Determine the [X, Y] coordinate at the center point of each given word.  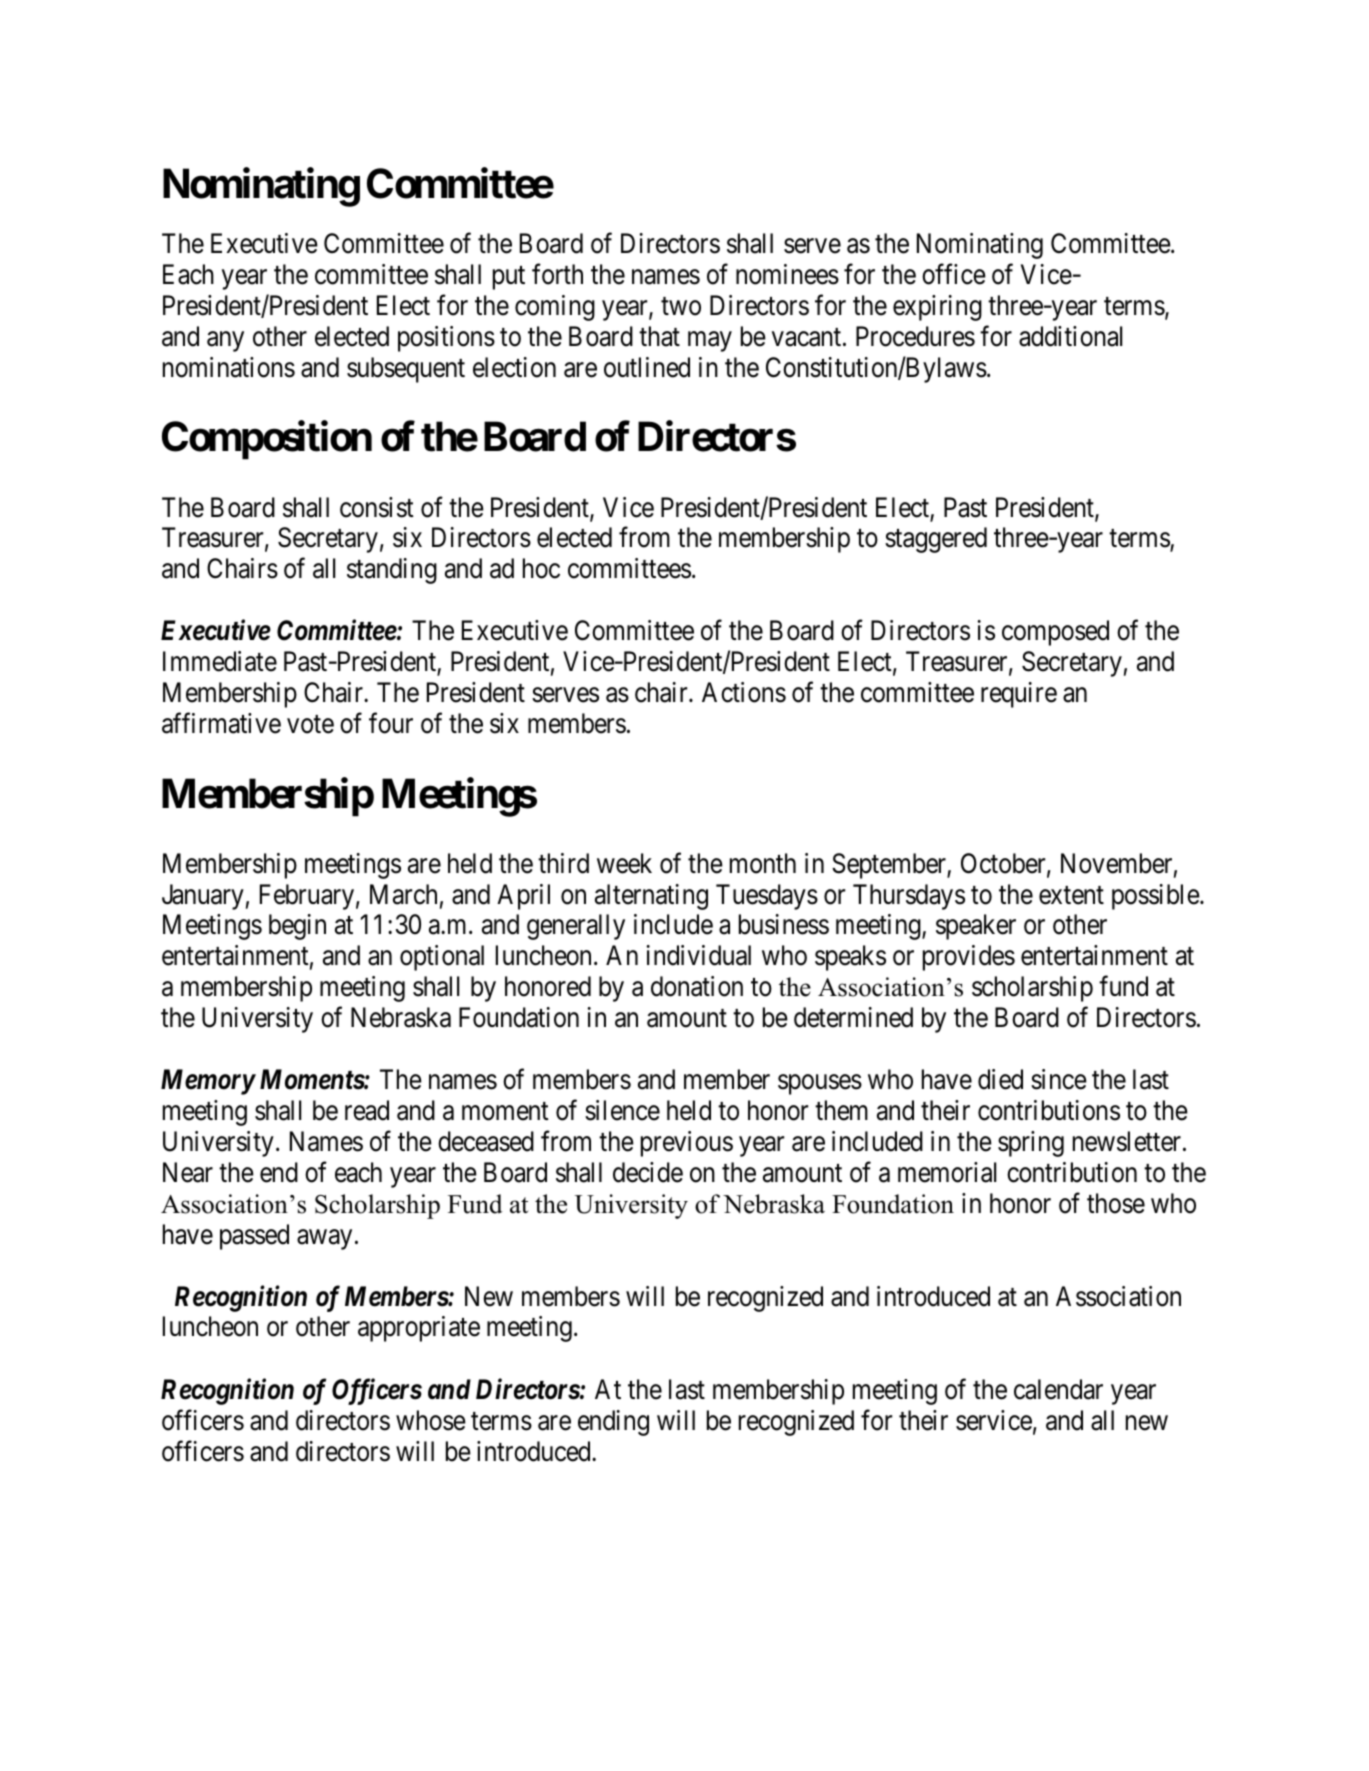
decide [648, 1172]
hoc [541, 568]
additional [1070, 336]
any [225, 342]
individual [698, 955]
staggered [936, 540]
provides [969, 958]
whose [431, 1420]
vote [310, 724]
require [1019, 695]
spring [1031, 1144]
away [324, 1239]
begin [297, 927]
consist [377, 507]
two [681, 307]
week [624, 863]
